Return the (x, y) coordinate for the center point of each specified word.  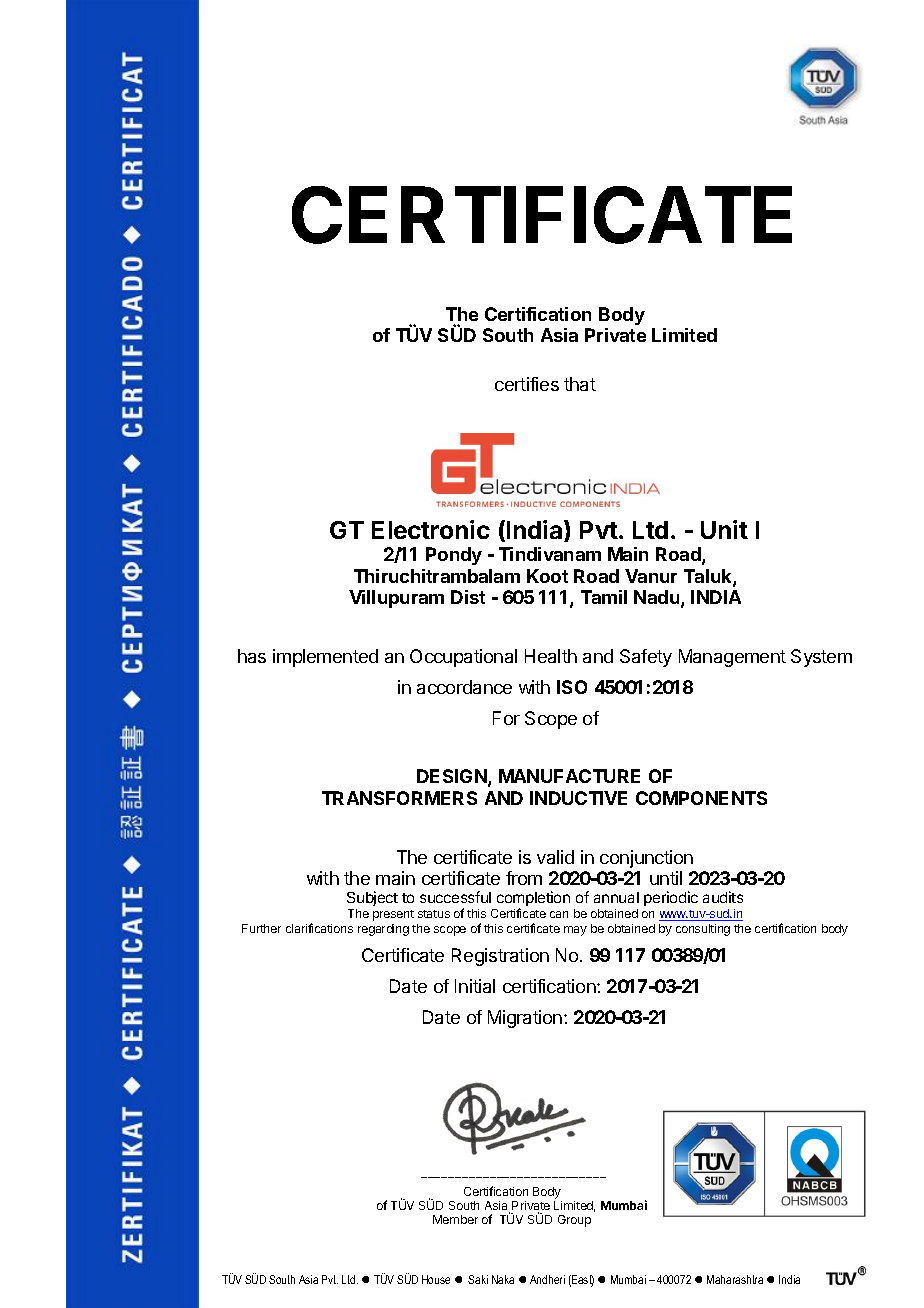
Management (732, 658)
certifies (527, 384)
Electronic (431, 529)
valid (555, 857)
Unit (724, 529)
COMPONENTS (701, 798)
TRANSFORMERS (399, 798)
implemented (325, 658)
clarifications (319, 928)
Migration (525, 1019)
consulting (703, 930)
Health (551, 656)
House (436, 1279)
